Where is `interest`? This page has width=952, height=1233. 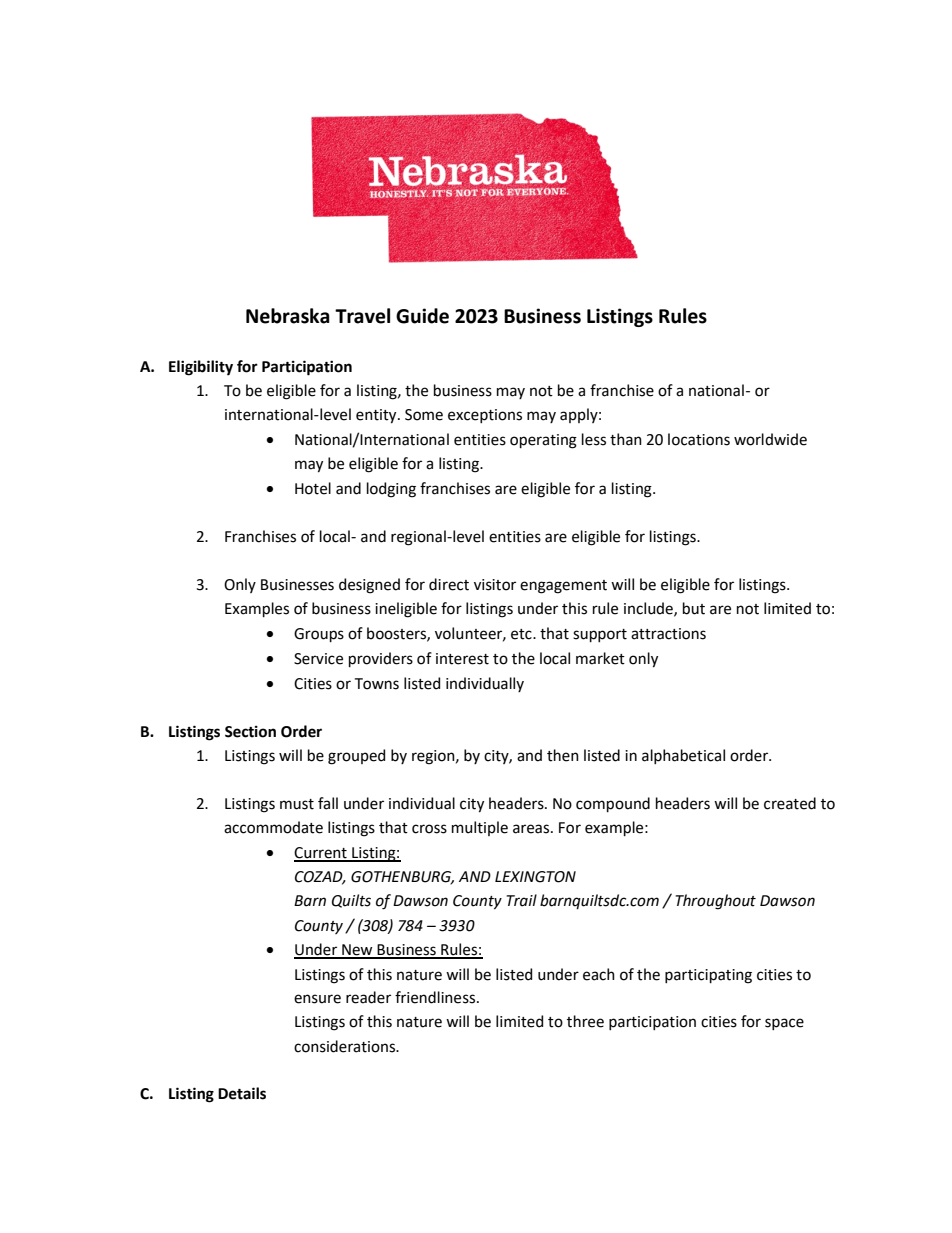
interest is located at coordinates (462, 659).
